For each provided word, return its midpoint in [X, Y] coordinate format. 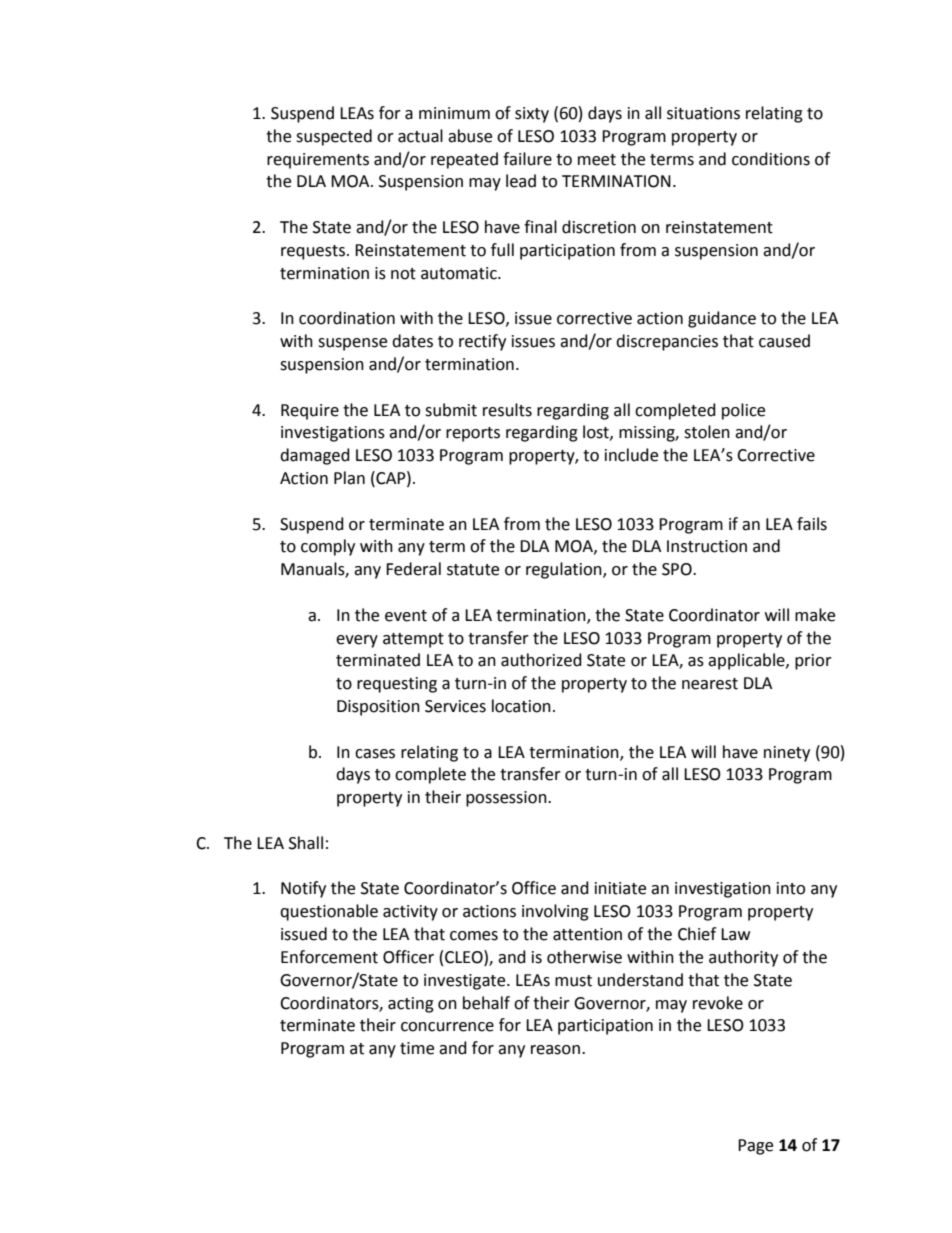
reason [555, 1050]
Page [755, 1147]
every [357, 641]
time [417, 1048]
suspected [334, 137]
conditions [771, 159]
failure [527, 159]
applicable [747, 661]
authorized [541, 660]
